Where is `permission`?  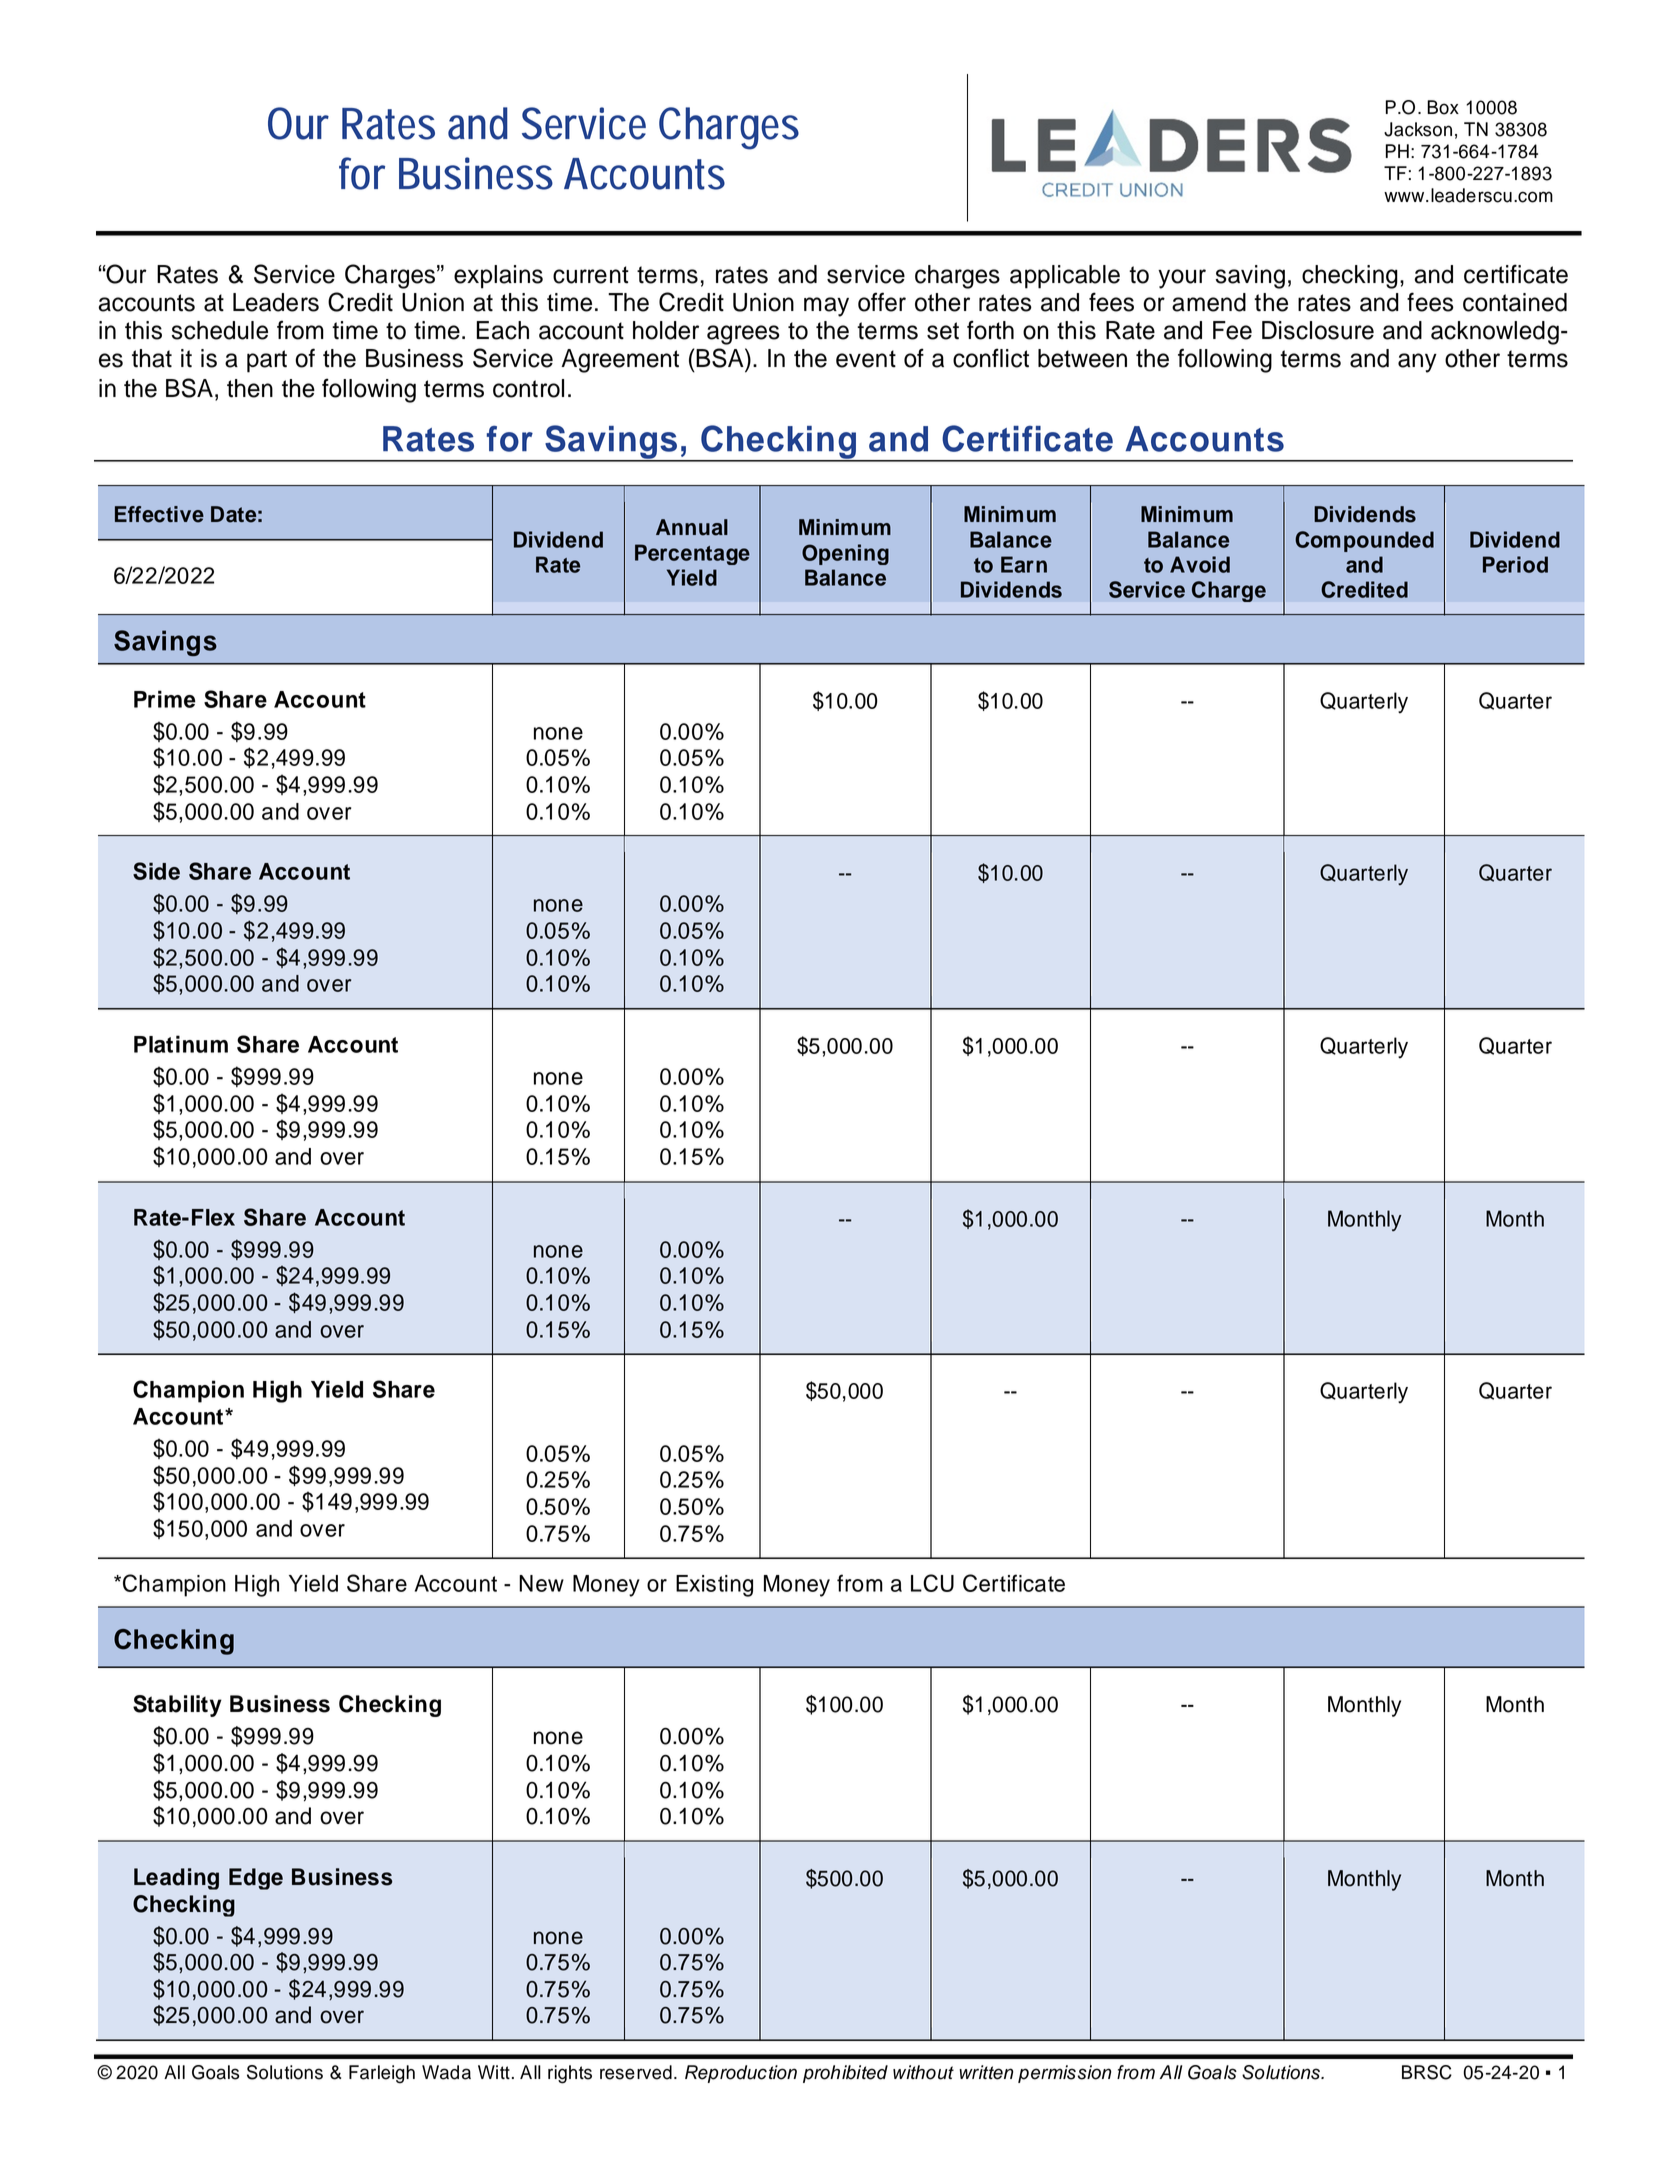
permission is located at coordinates (1064, 2074).
